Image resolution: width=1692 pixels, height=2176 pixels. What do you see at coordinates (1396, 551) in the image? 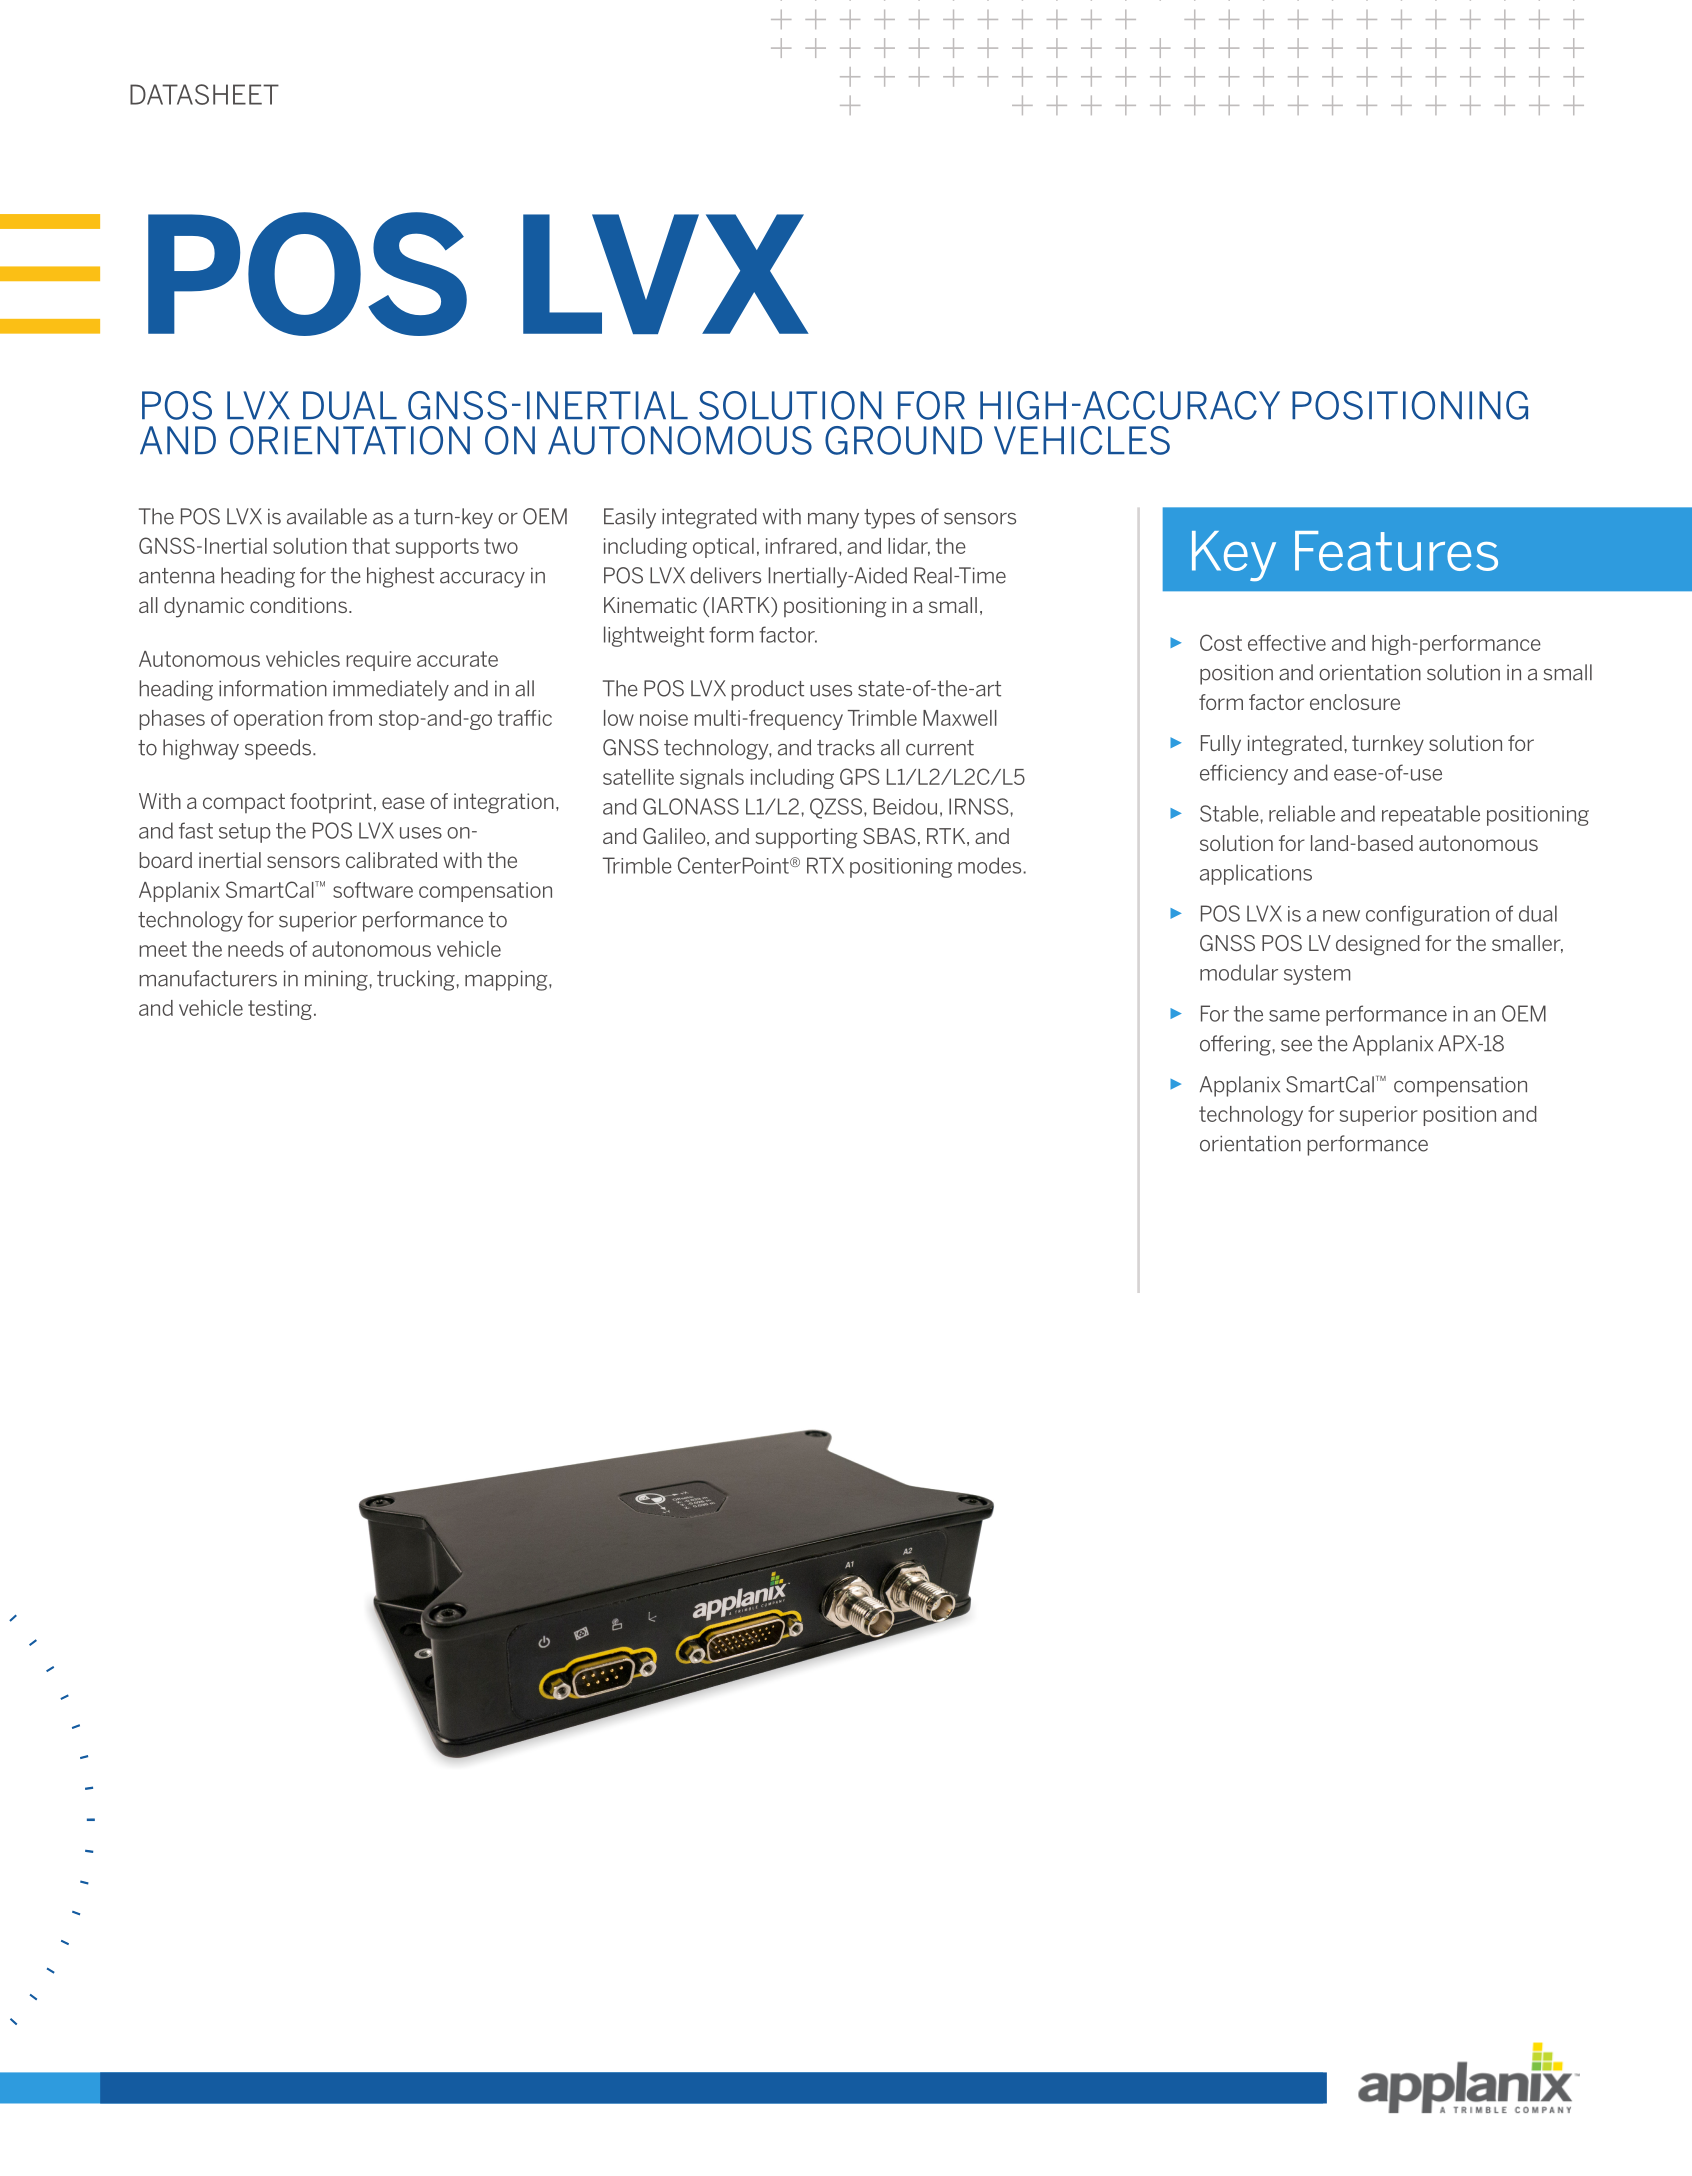
I see `Features` at bounding box center [1396, 551].
